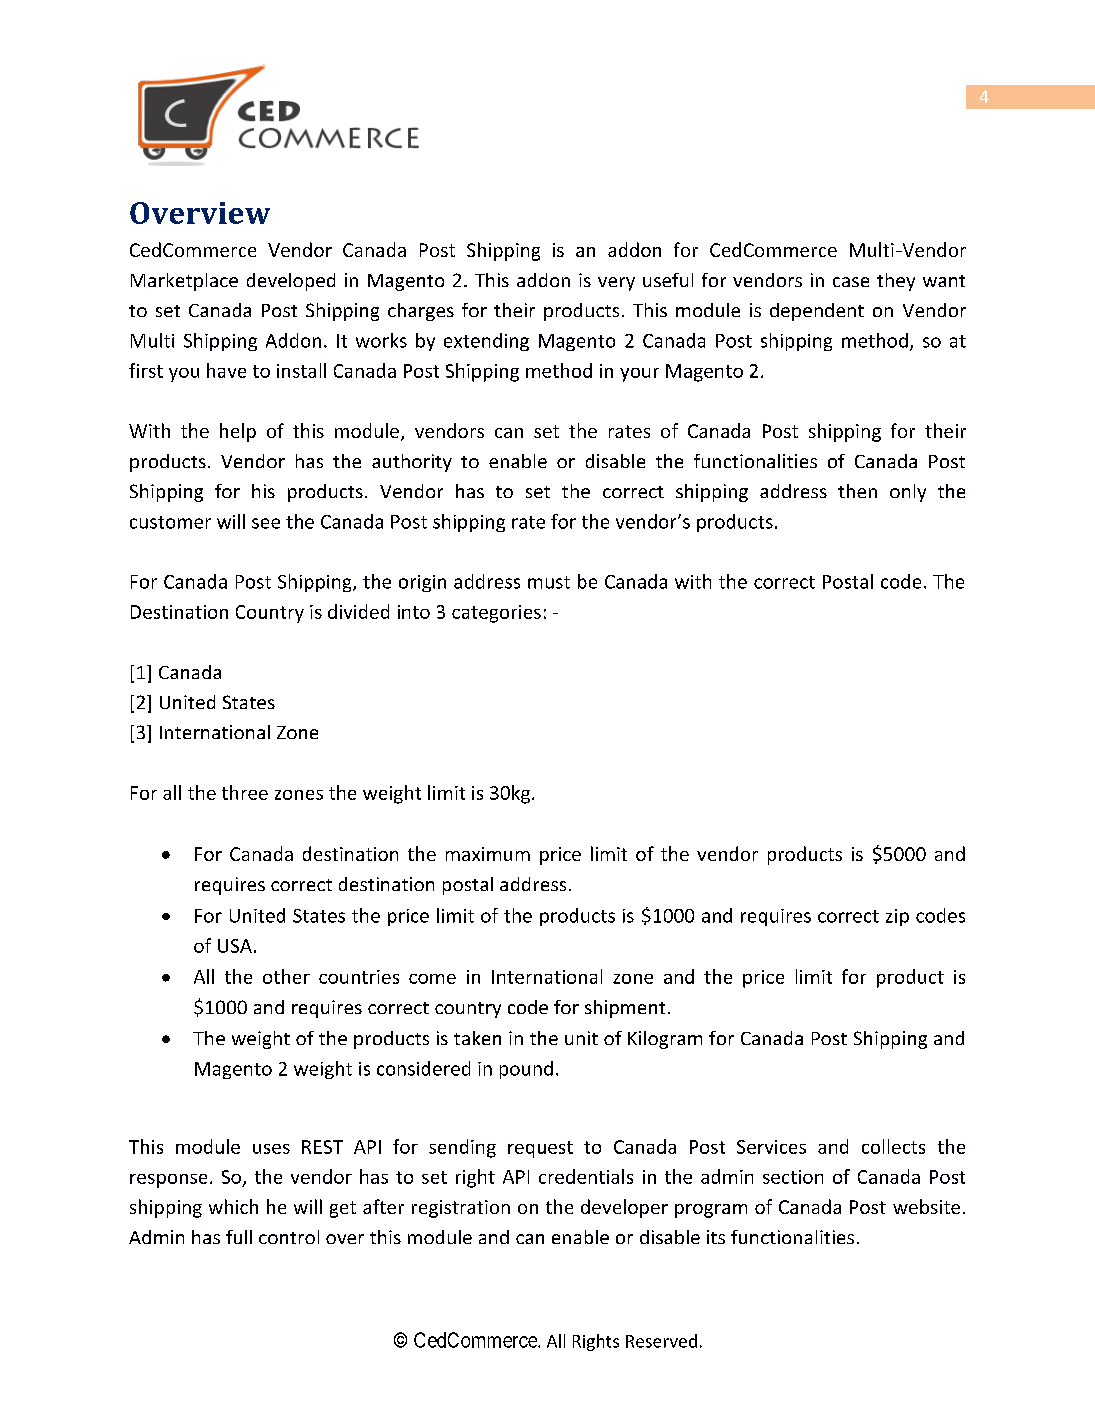 The image size is (1095, 1417). I want to click on developed, so click(291, 282).
